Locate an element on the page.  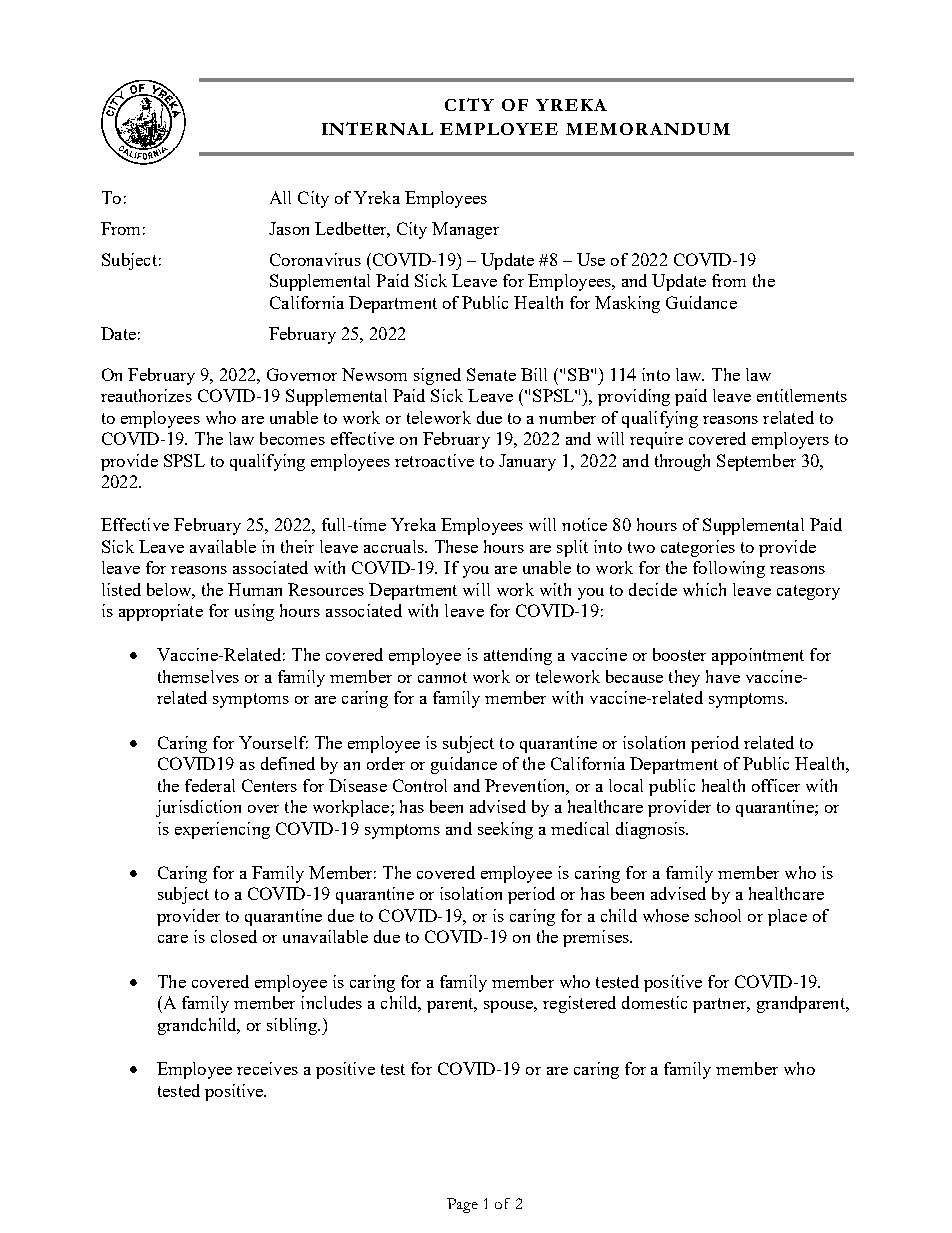
themselves is located at coordinates (198, 676).
